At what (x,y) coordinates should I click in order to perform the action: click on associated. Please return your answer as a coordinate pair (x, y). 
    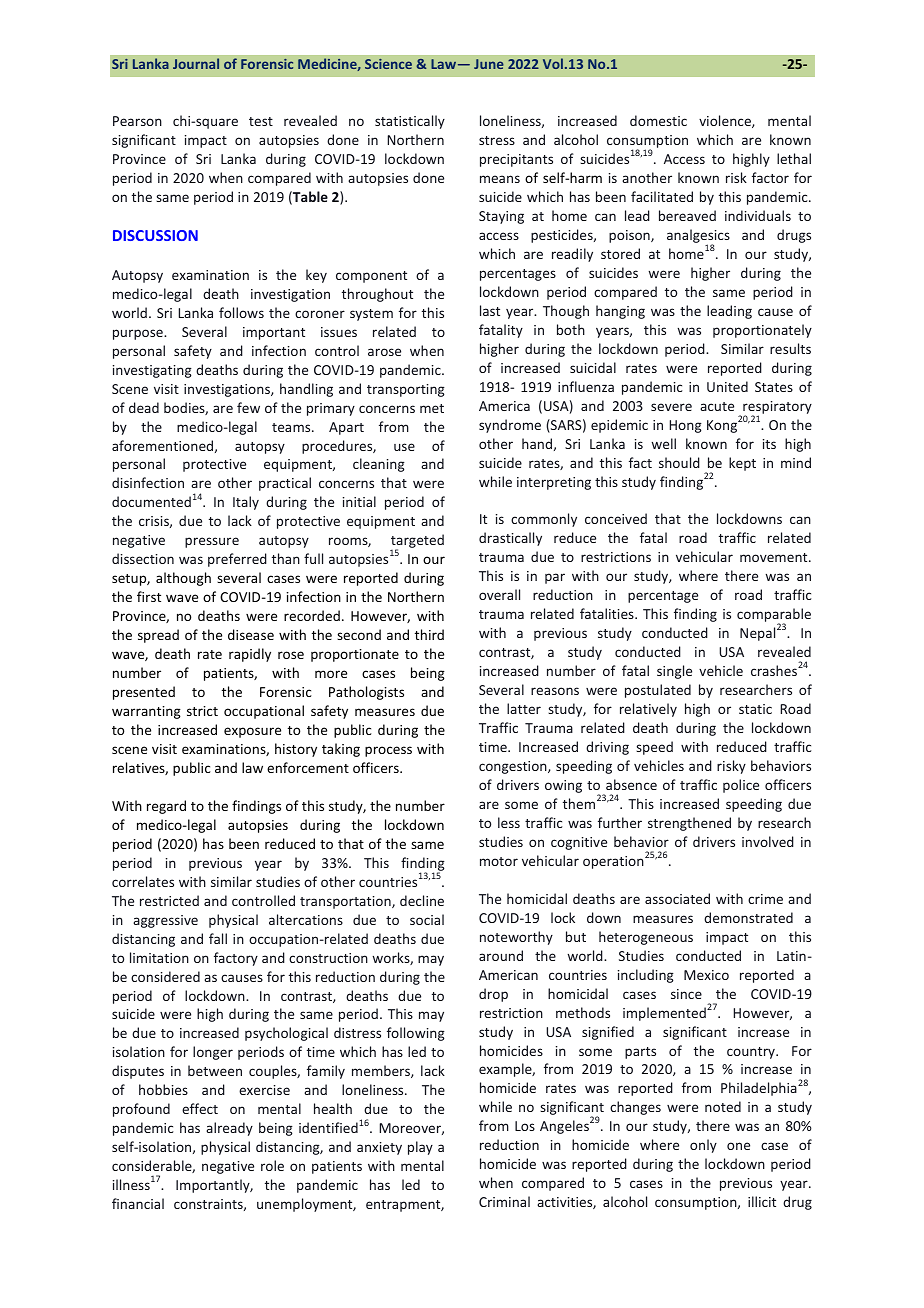
    Looking at the image, I should click on (677, 898).
